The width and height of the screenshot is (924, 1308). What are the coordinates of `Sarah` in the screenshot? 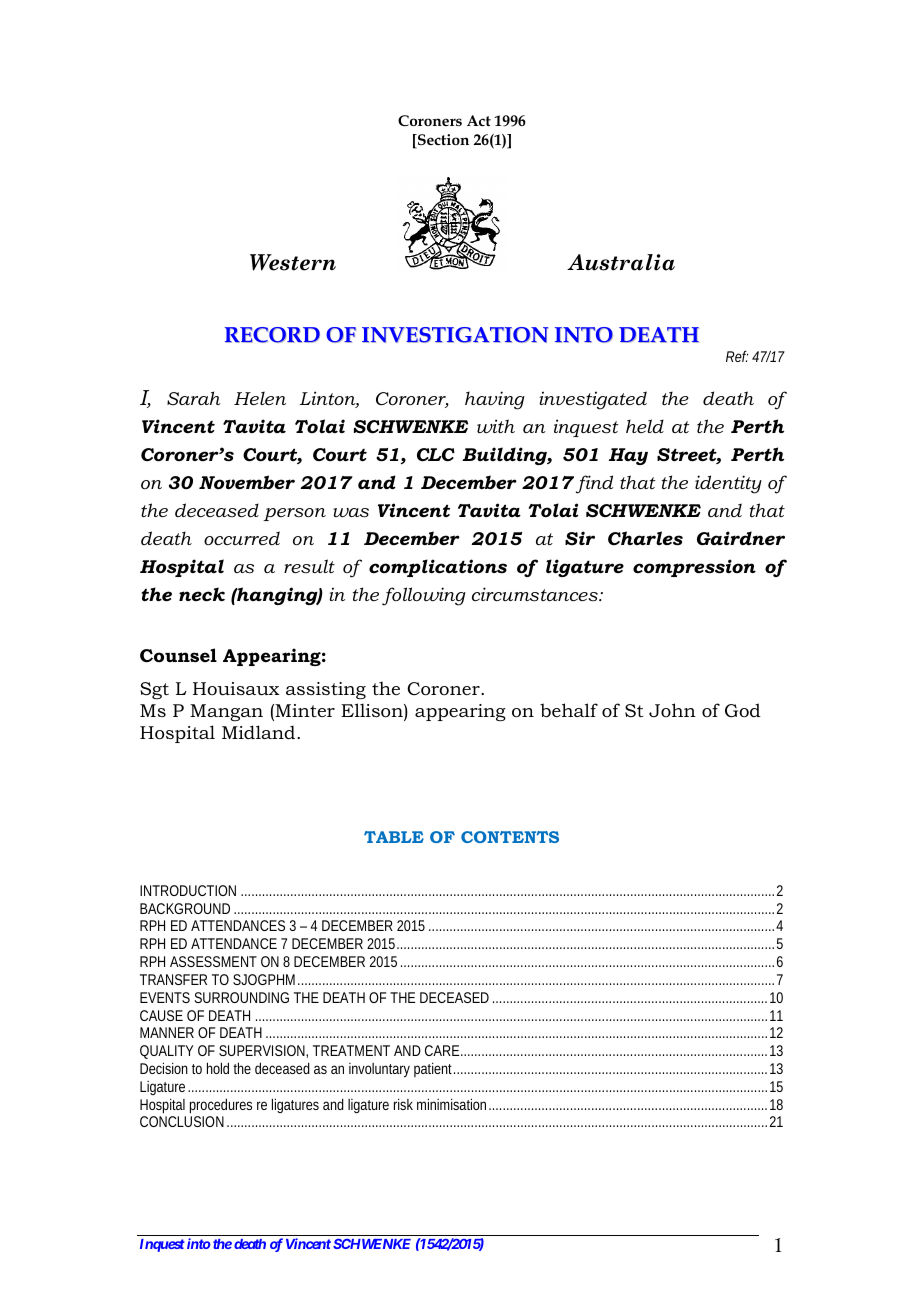 It's located at (193, 398).
